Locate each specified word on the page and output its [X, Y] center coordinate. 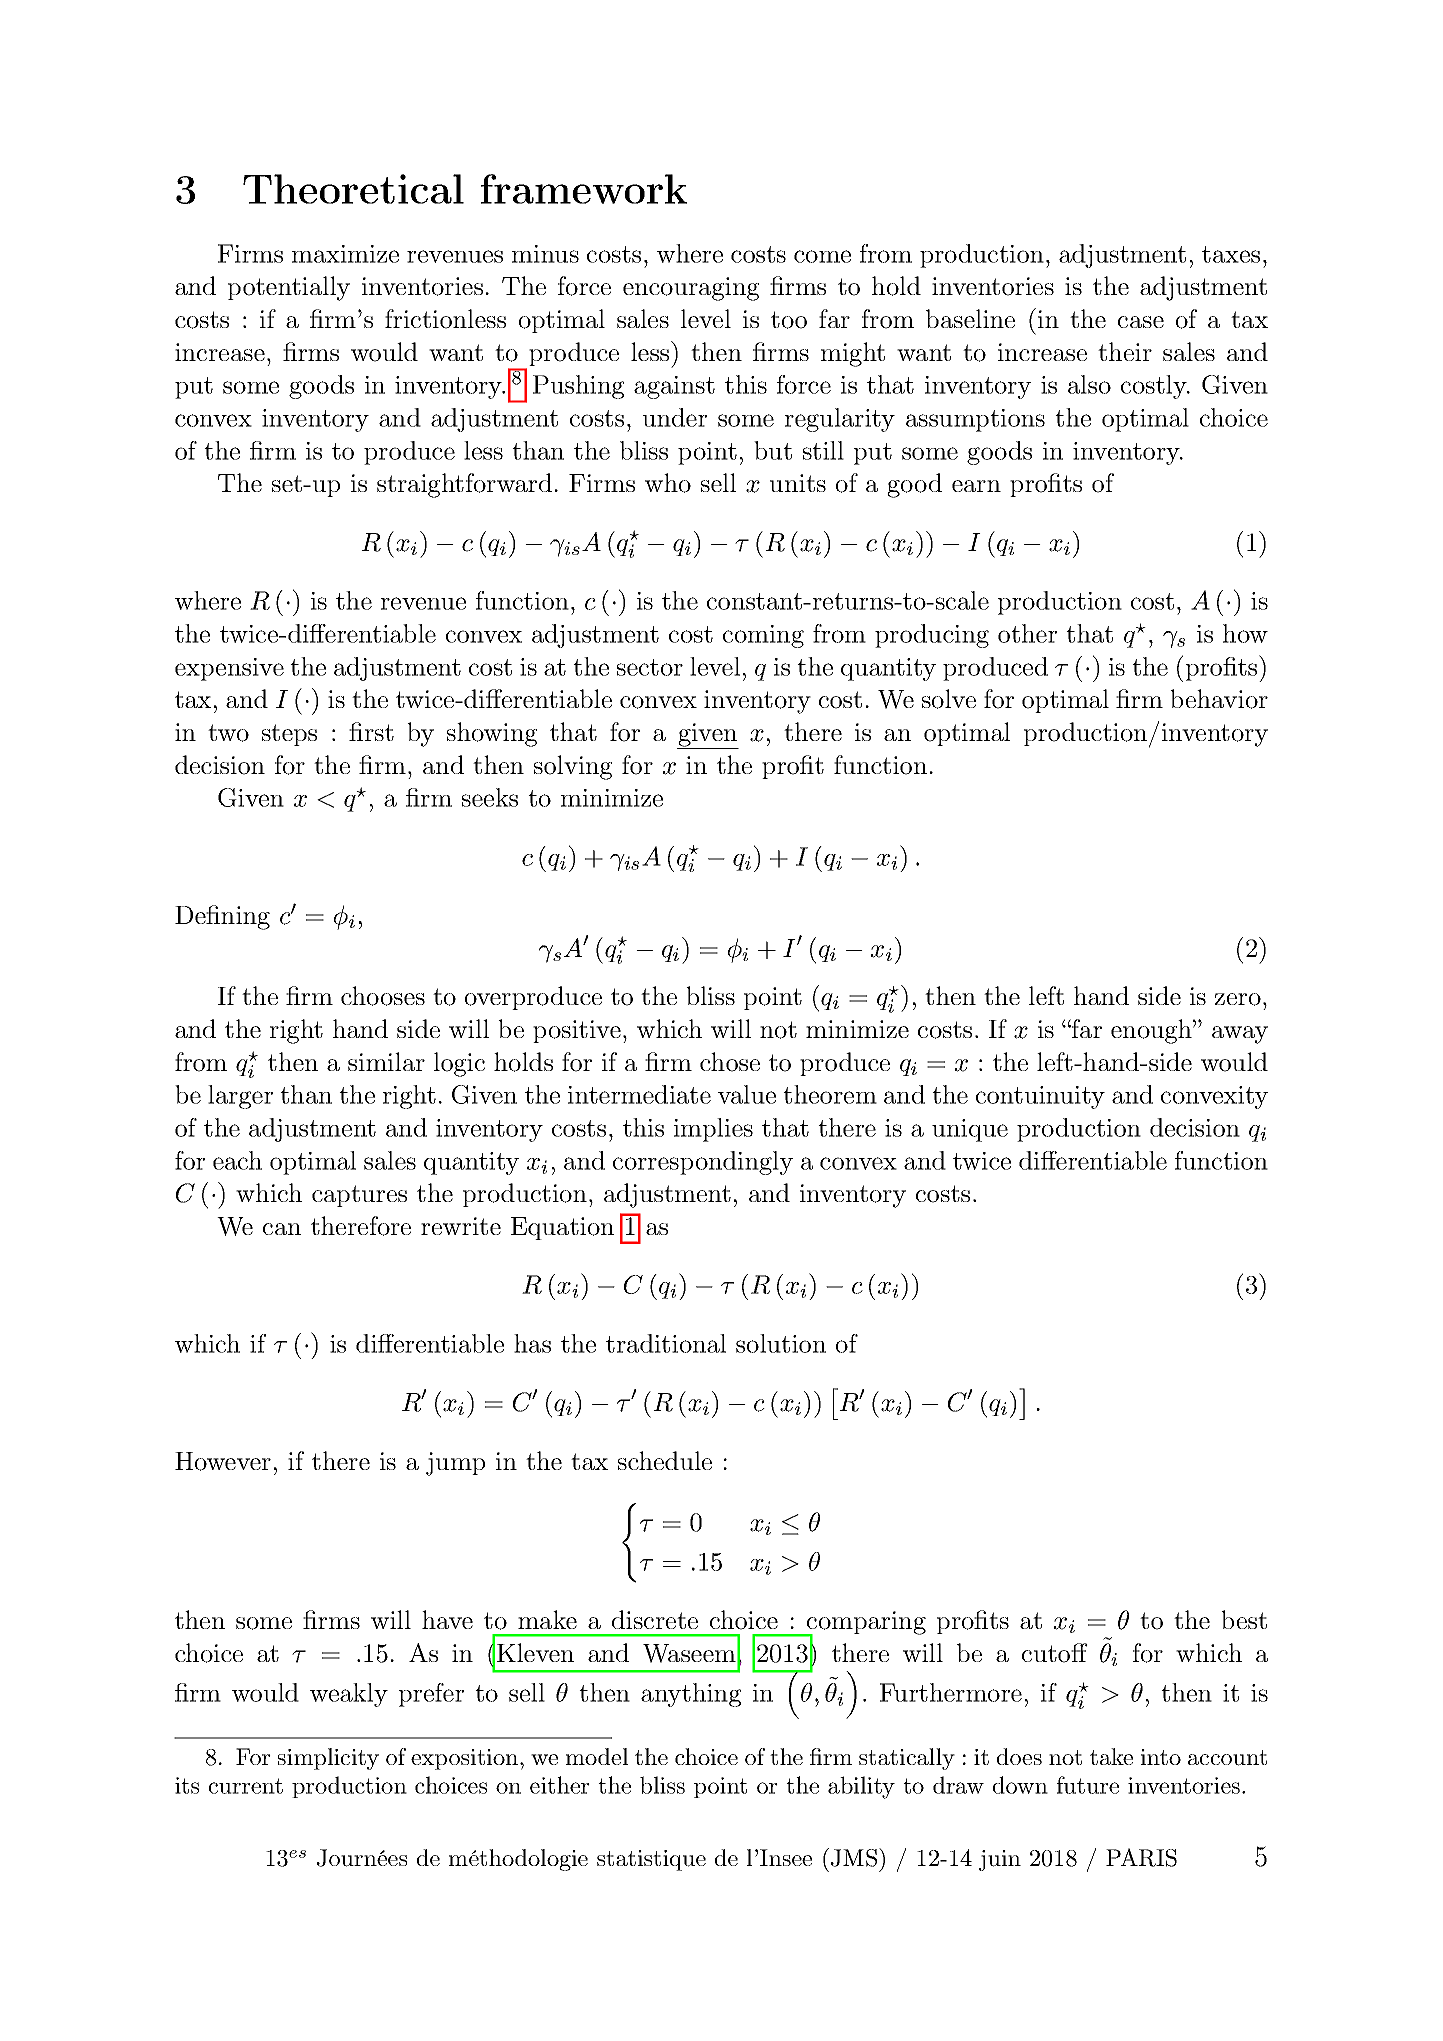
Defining [222, 917]
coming [763, 636]
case [1141, 322]
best [1244, 1619]
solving [573, 767]
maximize [345, 254]
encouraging [691, 289]
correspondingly [703, 1163]
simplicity [328, 1759]
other [1027, 633]
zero [1238, 999]
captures [359, 1196]
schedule [665, 1460]
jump [455, 1464]
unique [970, 1130]
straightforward [464, 485]
